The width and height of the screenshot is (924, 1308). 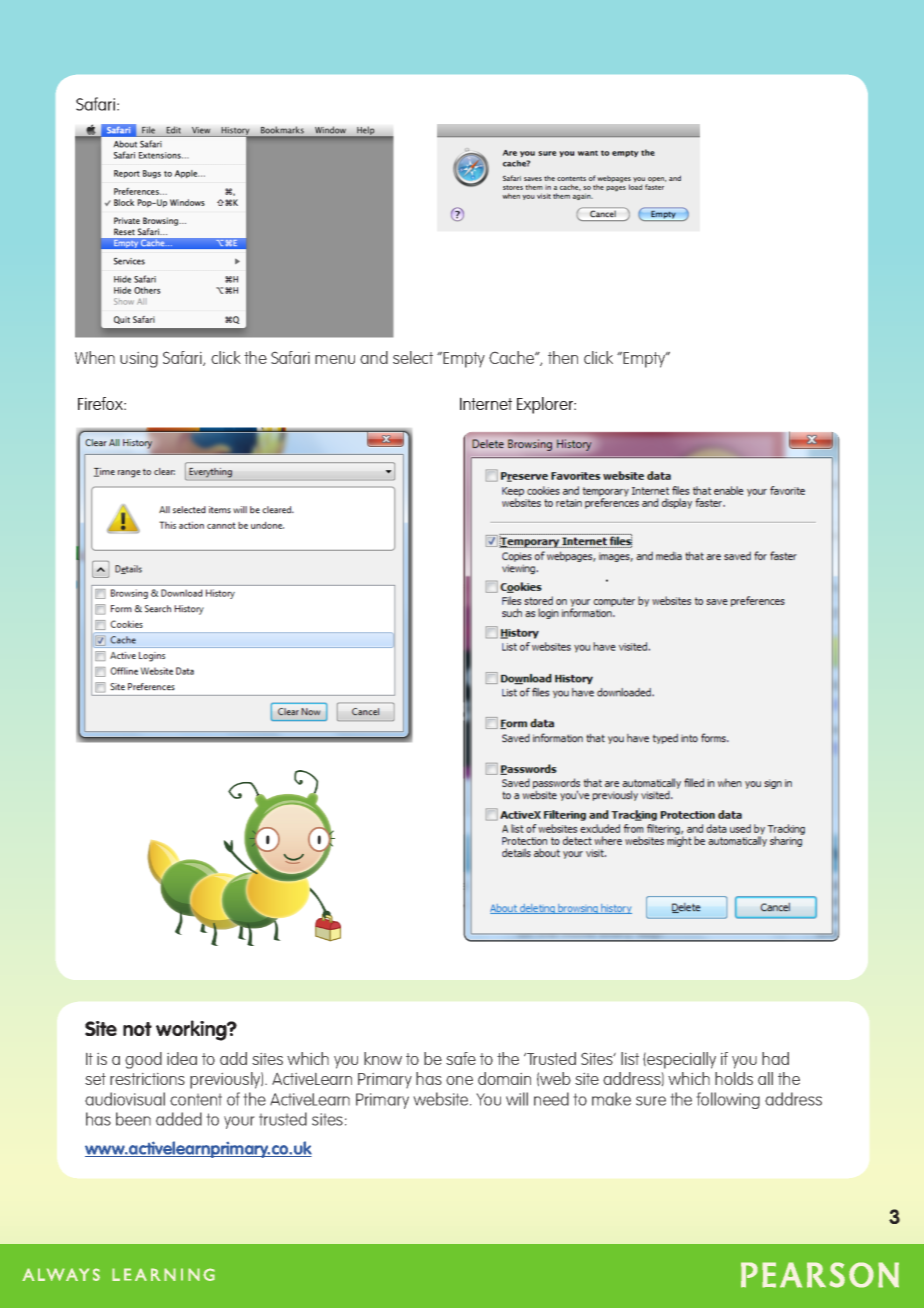 I want to click on one, so click(x=459, y=1080).
